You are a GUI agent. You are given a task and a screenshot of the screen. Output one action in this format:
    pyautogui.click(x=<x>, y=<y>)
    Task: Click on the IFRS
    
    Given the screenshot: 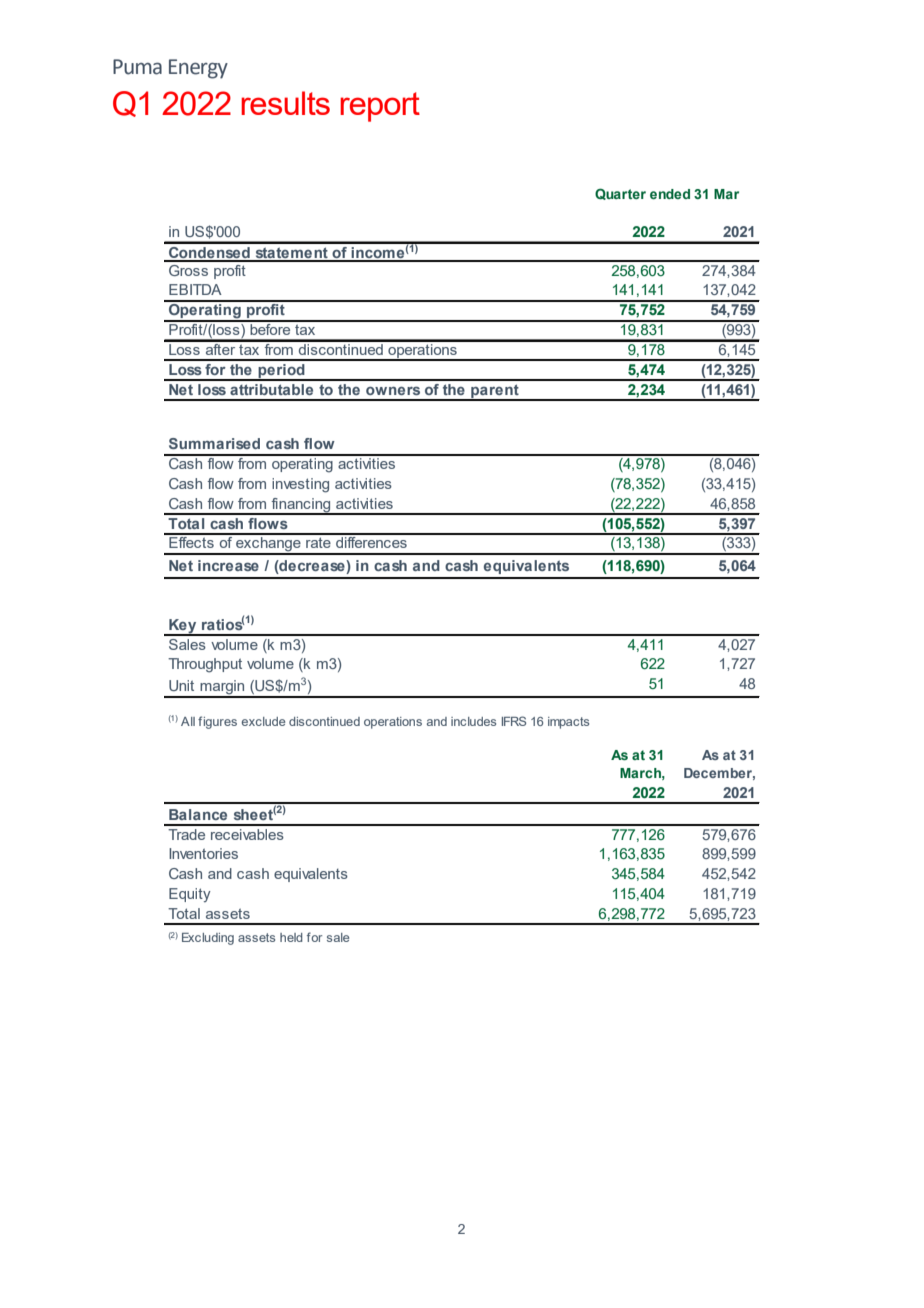 What is the action you would take?
    pyautogui.click(x=514, y=721)
